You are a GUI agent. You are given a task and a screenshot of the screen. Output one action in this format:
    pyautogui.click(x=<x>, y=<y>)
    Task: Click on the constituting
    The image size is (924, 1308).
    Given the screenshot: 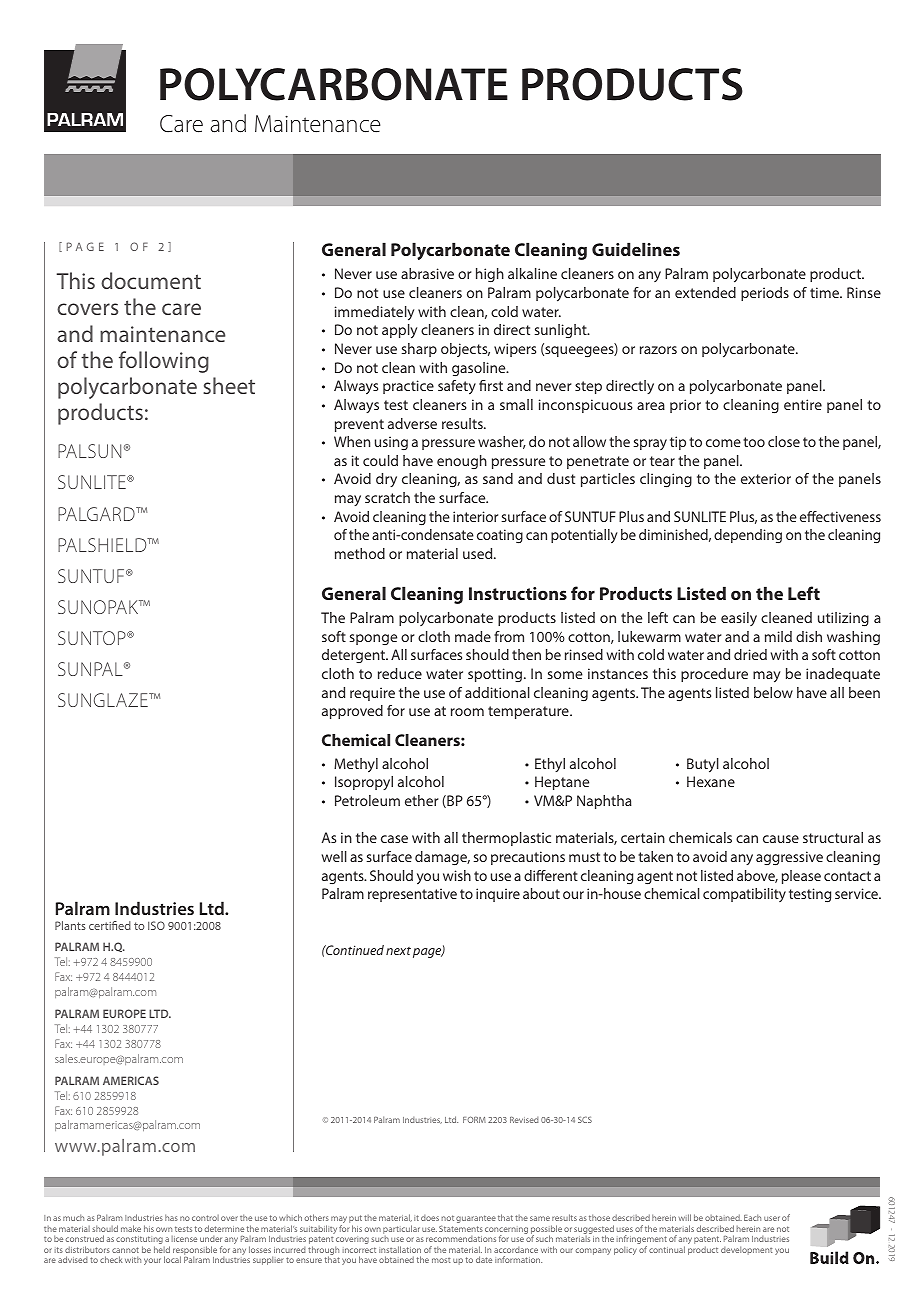 What is the action you would take?
    pyautogui.click(x=139, y=1241)
